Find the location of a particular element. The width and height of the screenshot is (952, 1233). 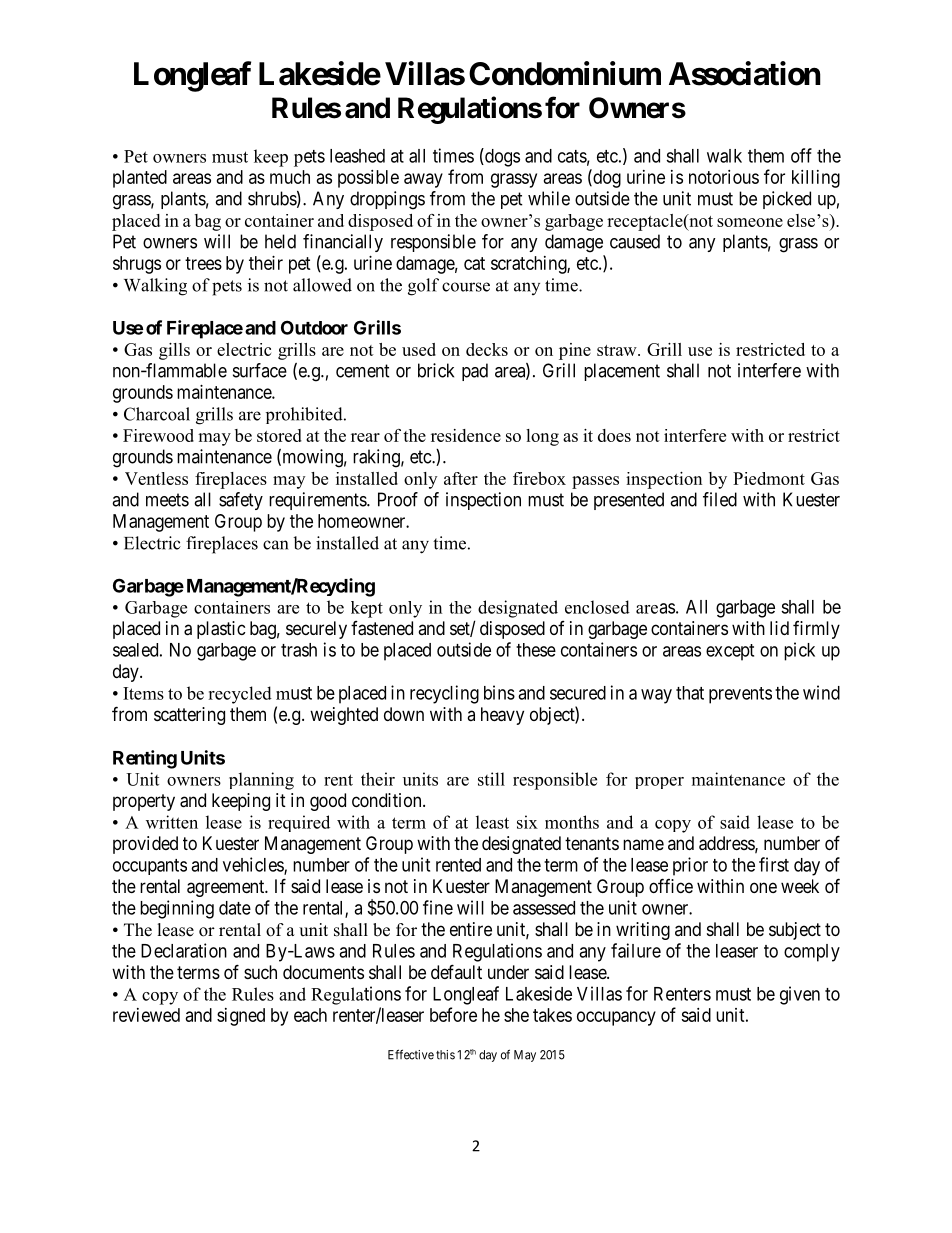

signed is located at coordinates (241, 1017).
